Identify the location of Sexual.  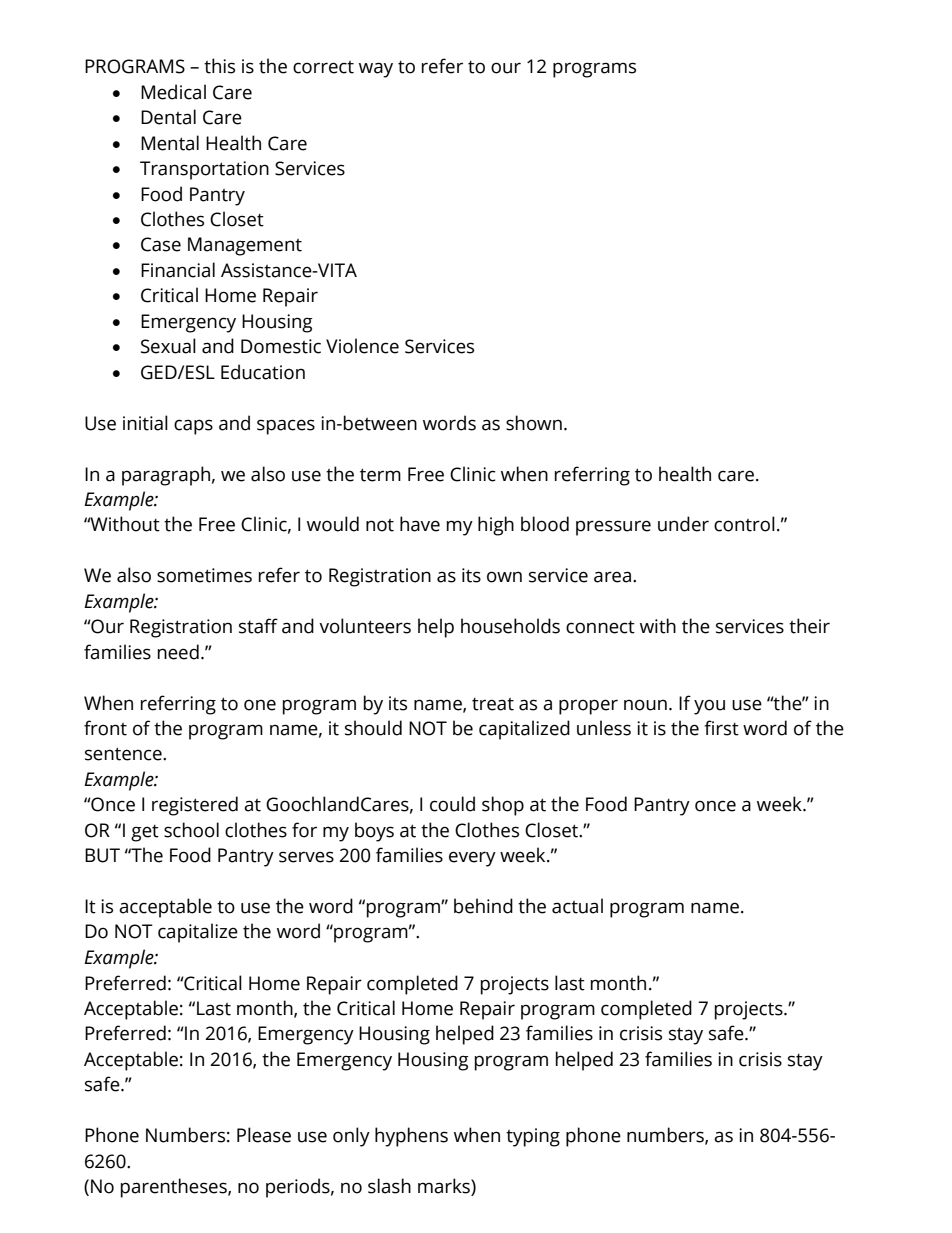
(168, 346).
